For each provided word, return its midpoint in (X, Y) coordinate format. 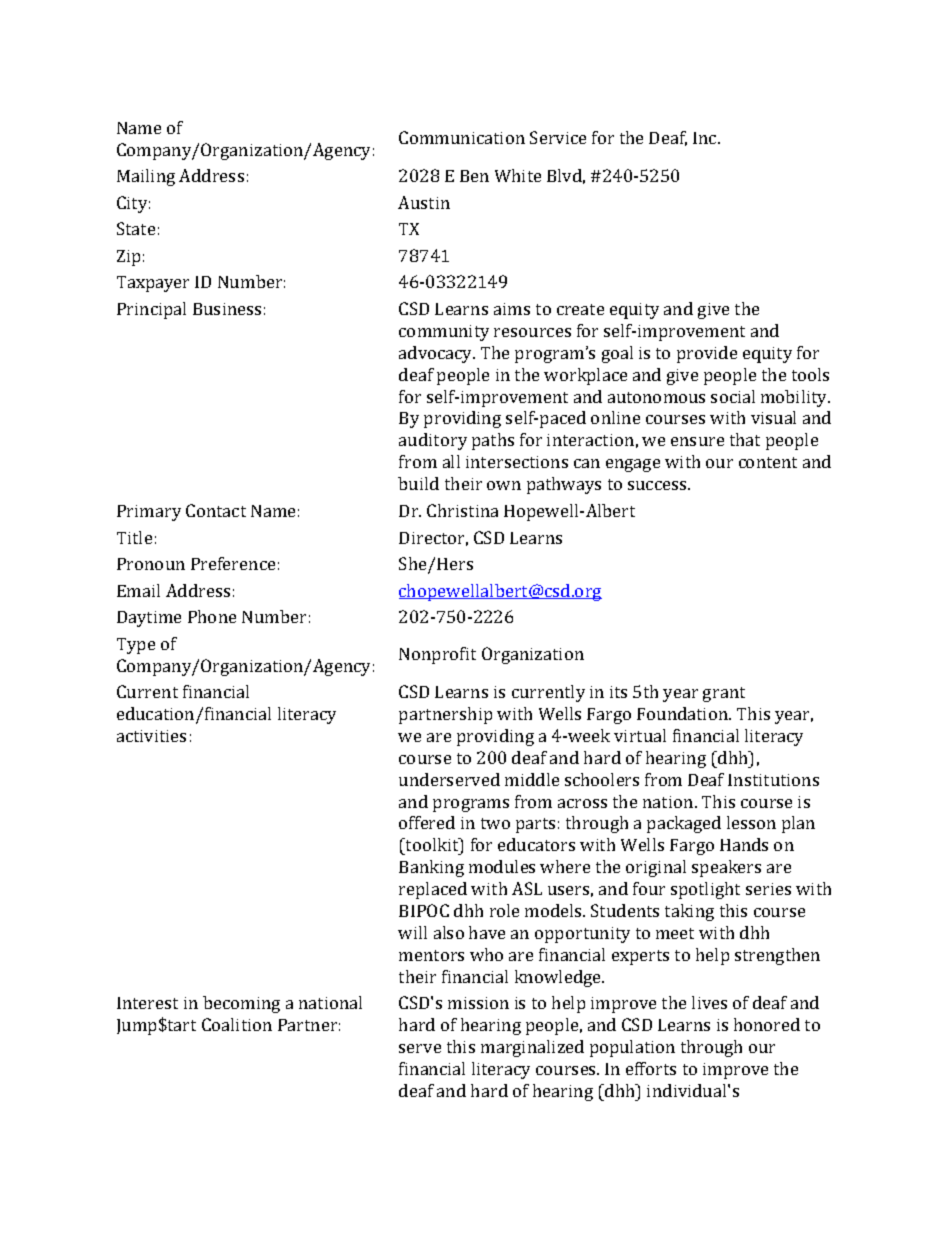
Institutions (773, 780)
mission (478, 1003)
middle (532, 779)
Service (558, 137)
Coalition (237, 1024)
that (745, 439)
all (451, 461)
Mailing (146, 177)
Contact (216, 510)
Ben (474, 176)
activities (151, 736)
